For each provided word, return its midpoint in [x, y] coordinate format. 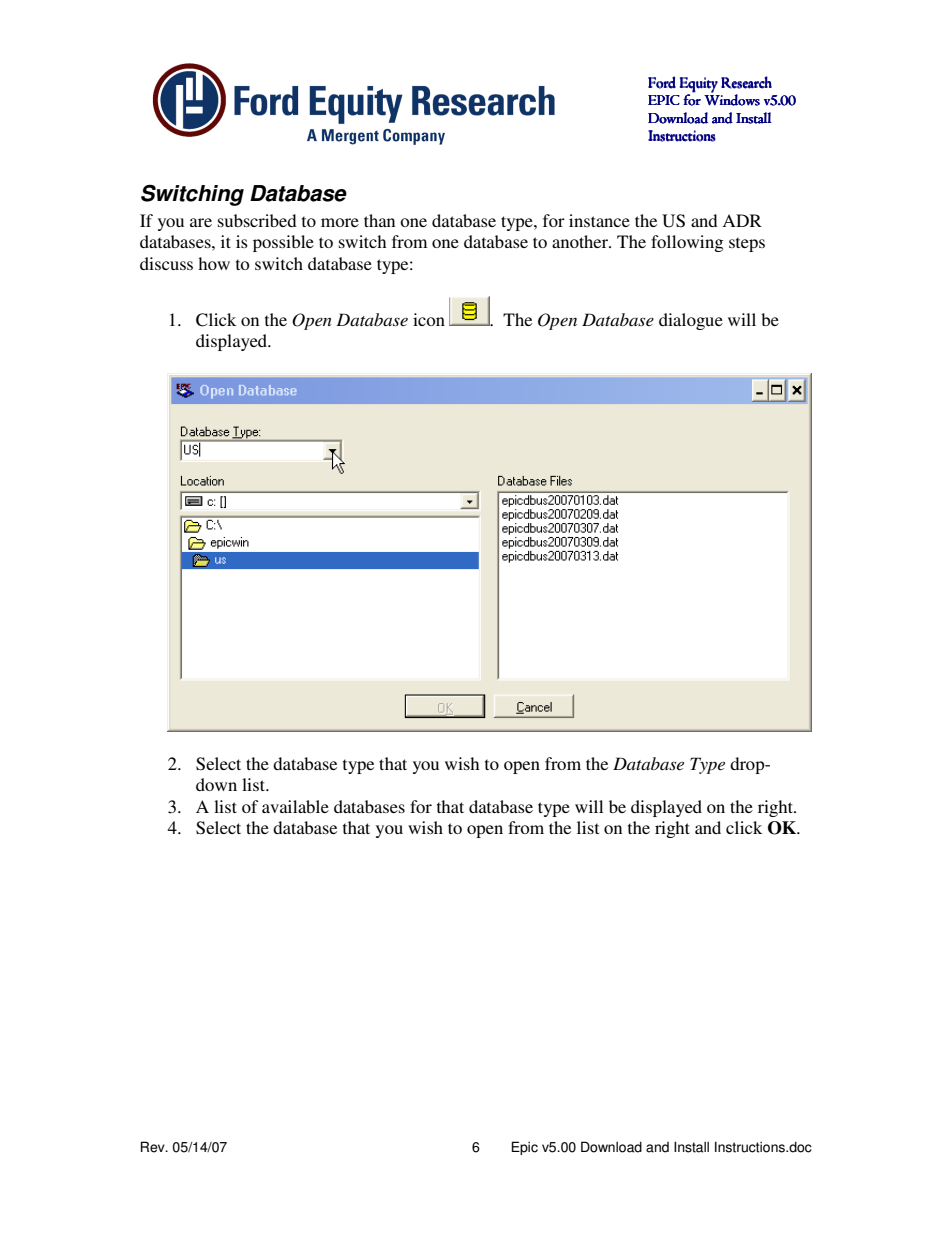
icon [429, 319]
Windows [732, 99]
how [214, 263]
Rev [154, 1147]
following [687, 243]
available [295, 806]
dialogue [691, 321]
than [379, 220]
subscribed [257, 220]
